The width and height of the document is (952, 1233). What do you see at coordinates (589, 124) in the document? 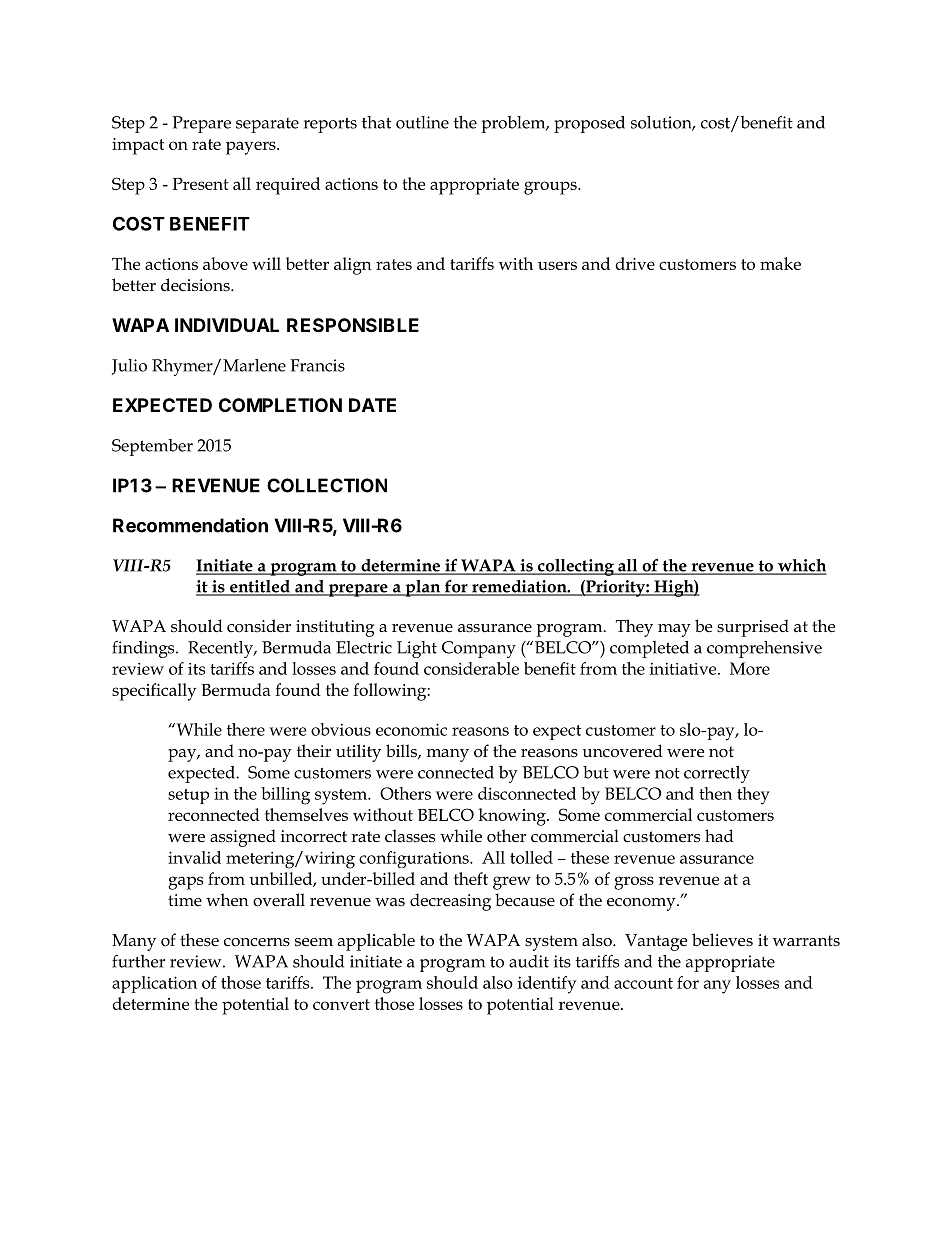
I see `proposed` at bounding box center [589, 124].
